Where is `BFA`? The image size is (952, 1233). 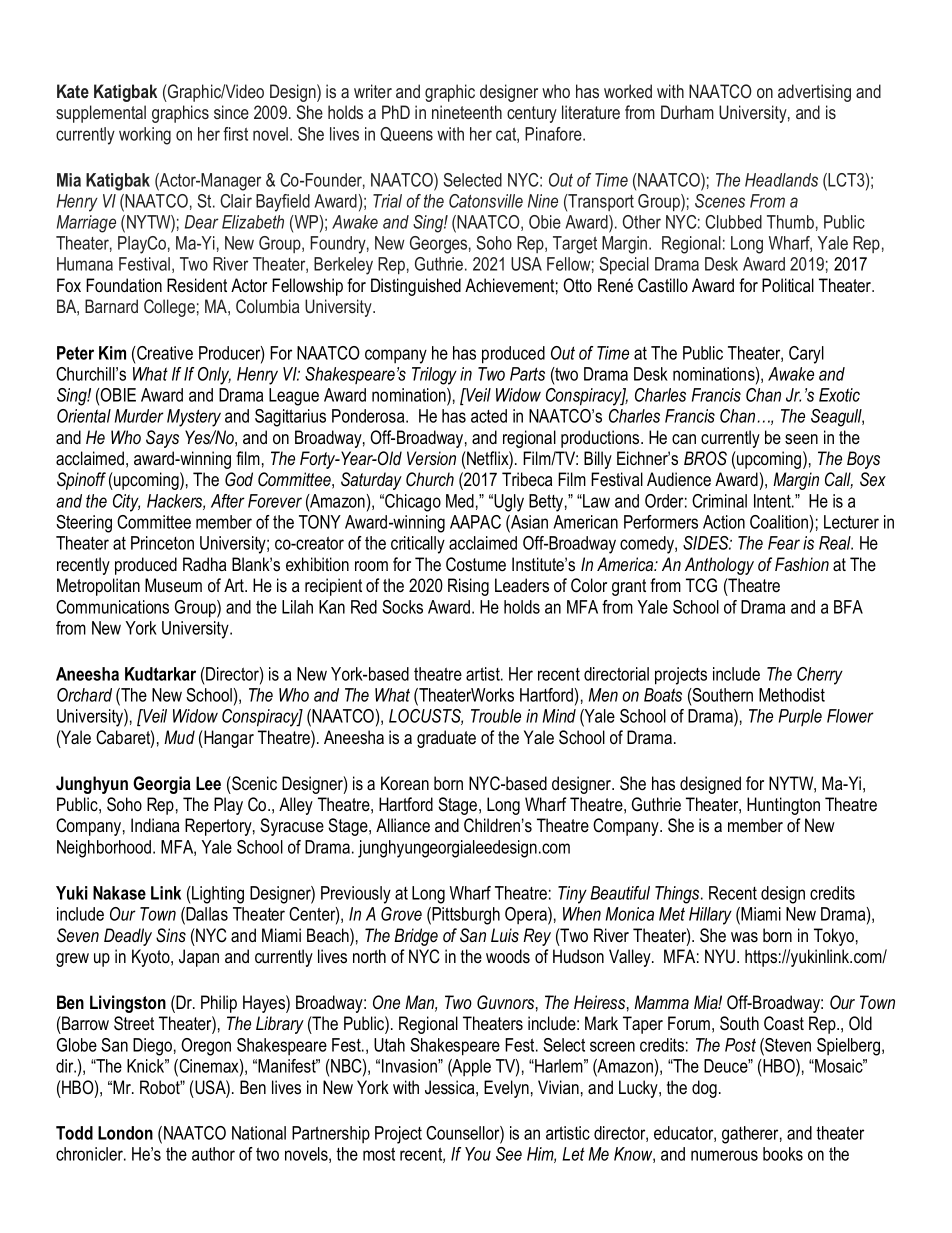
BFA is located at coordinates (848, 607).
